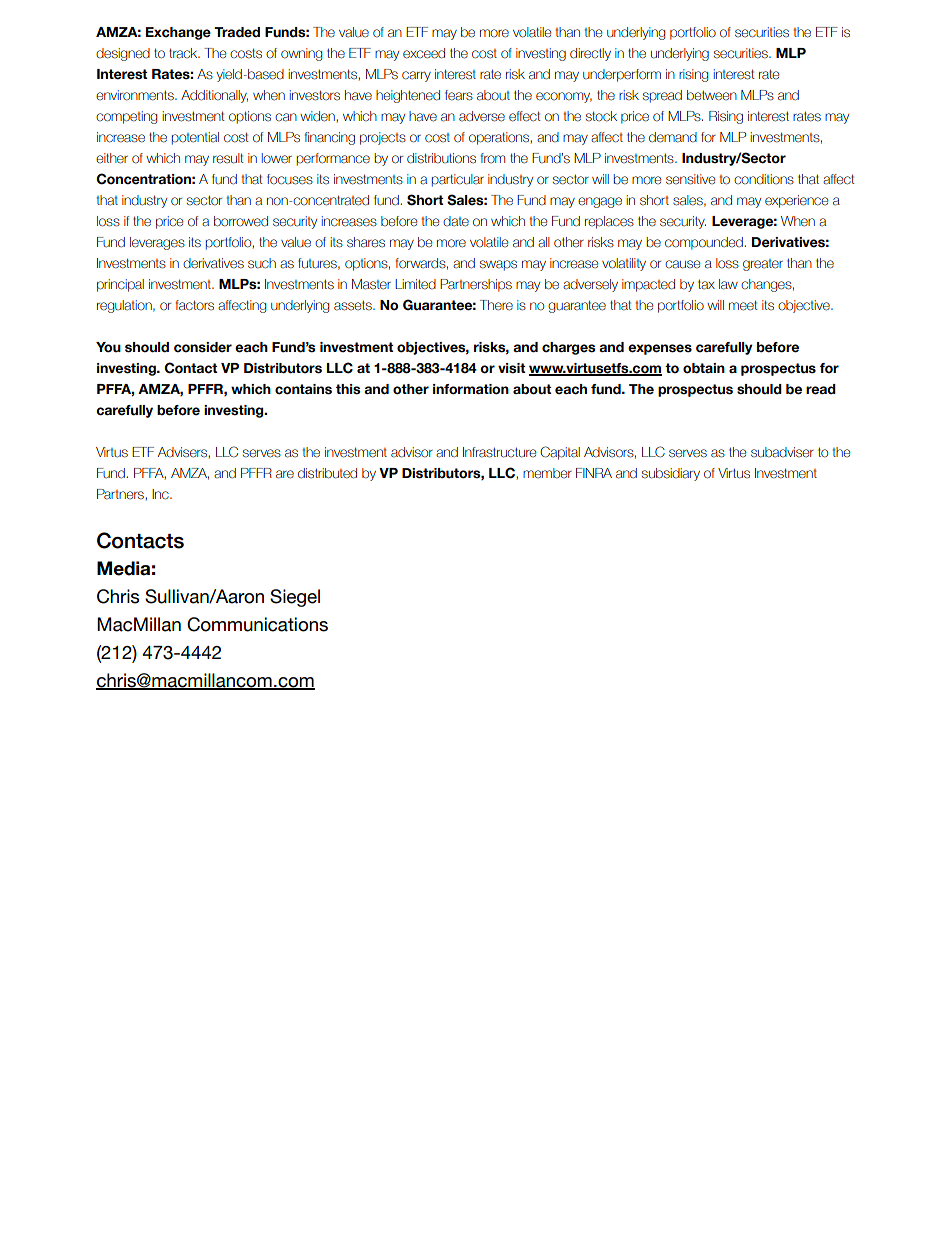  I want to click on sensitive, so click(690, 179).
